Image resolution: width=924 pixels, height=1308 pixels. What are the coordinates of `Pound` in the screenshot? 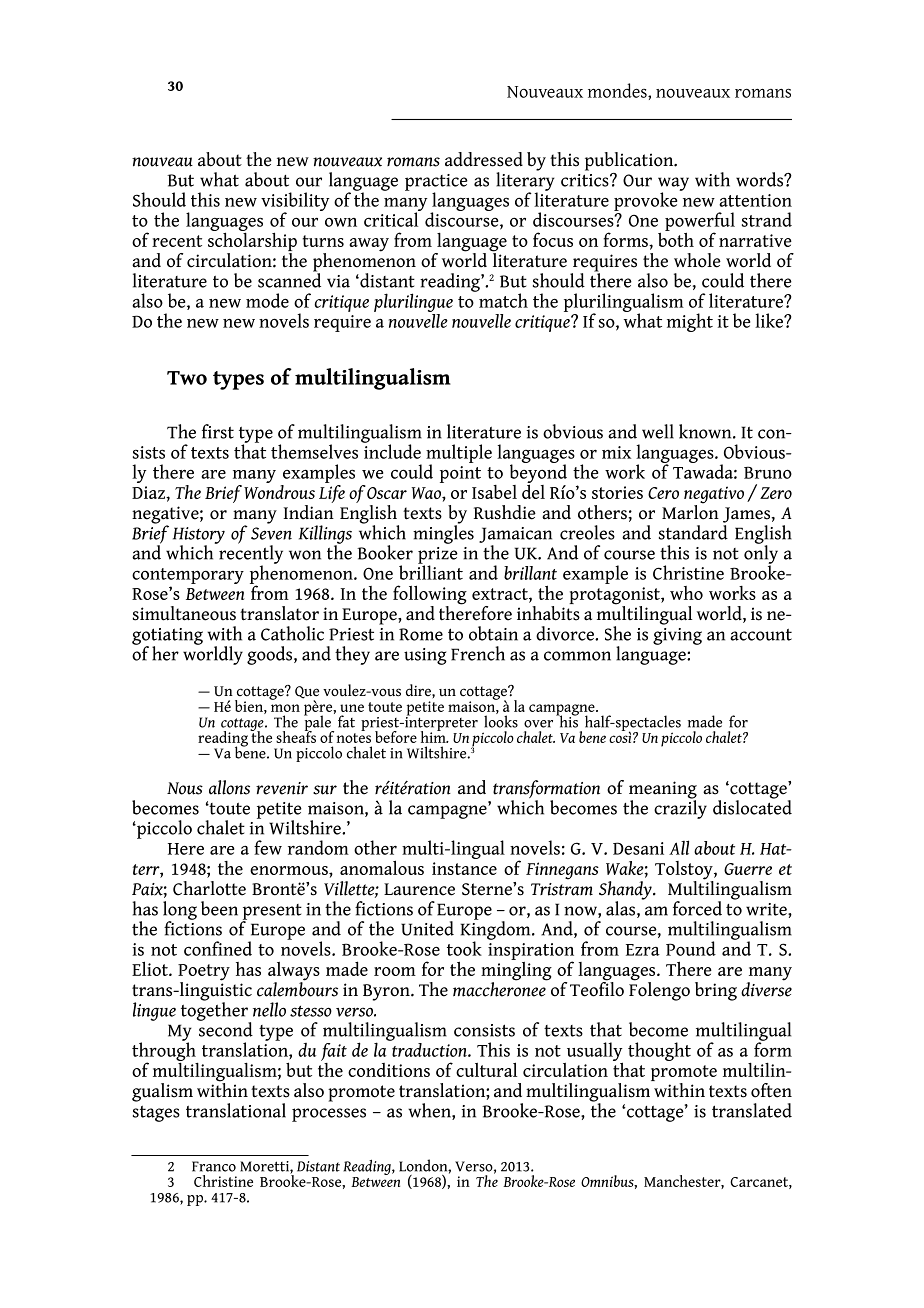 It's located at (691, 948).
